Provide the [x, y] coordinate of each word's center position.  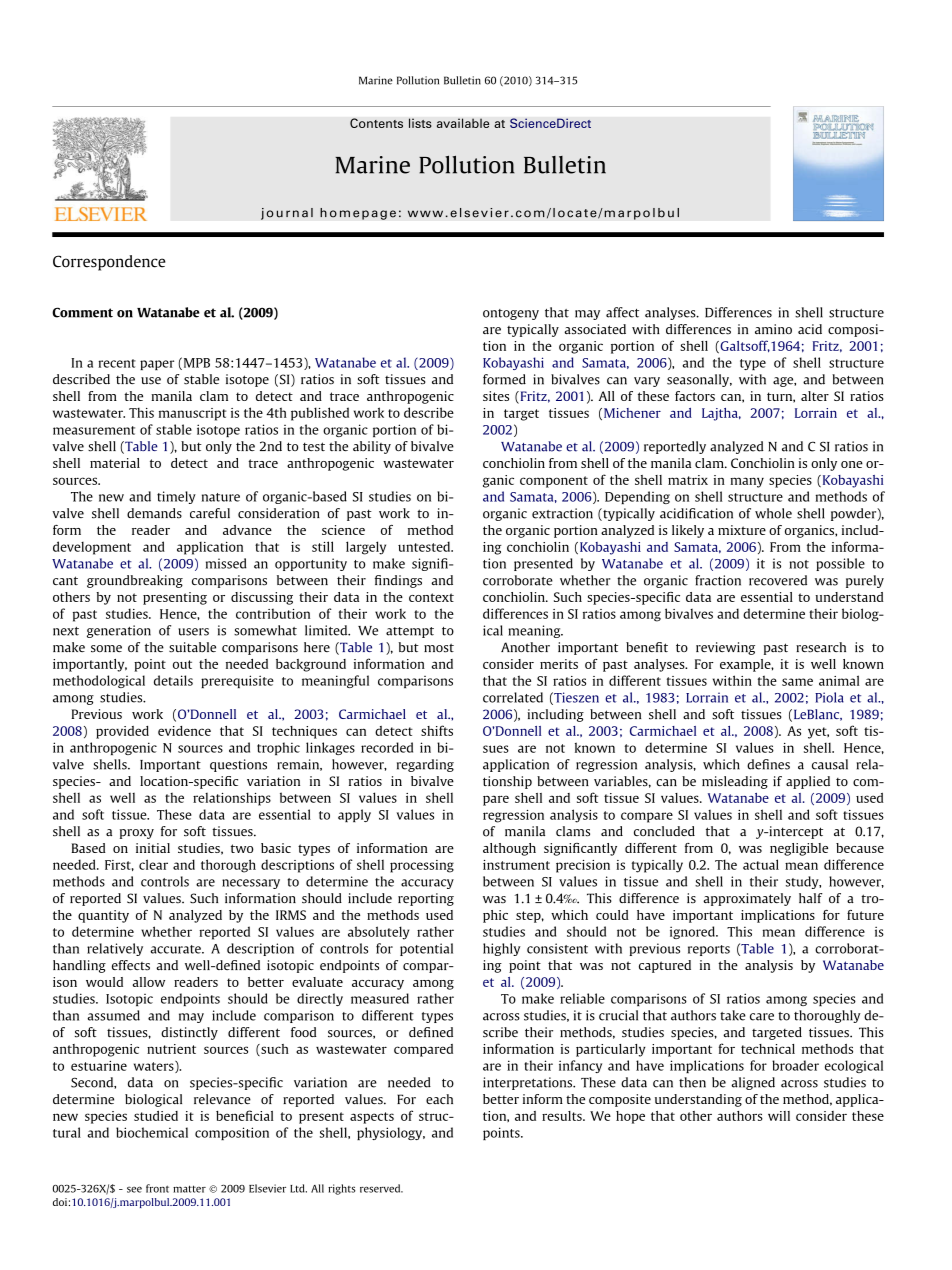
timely [176, 497]
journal [287, 214]
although [509, 849]
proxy [137, 834]
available [463, 123]
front [157, 1188]
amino [773, 329]
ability [372, 447]
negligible [799, 849]
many [747, 482]
